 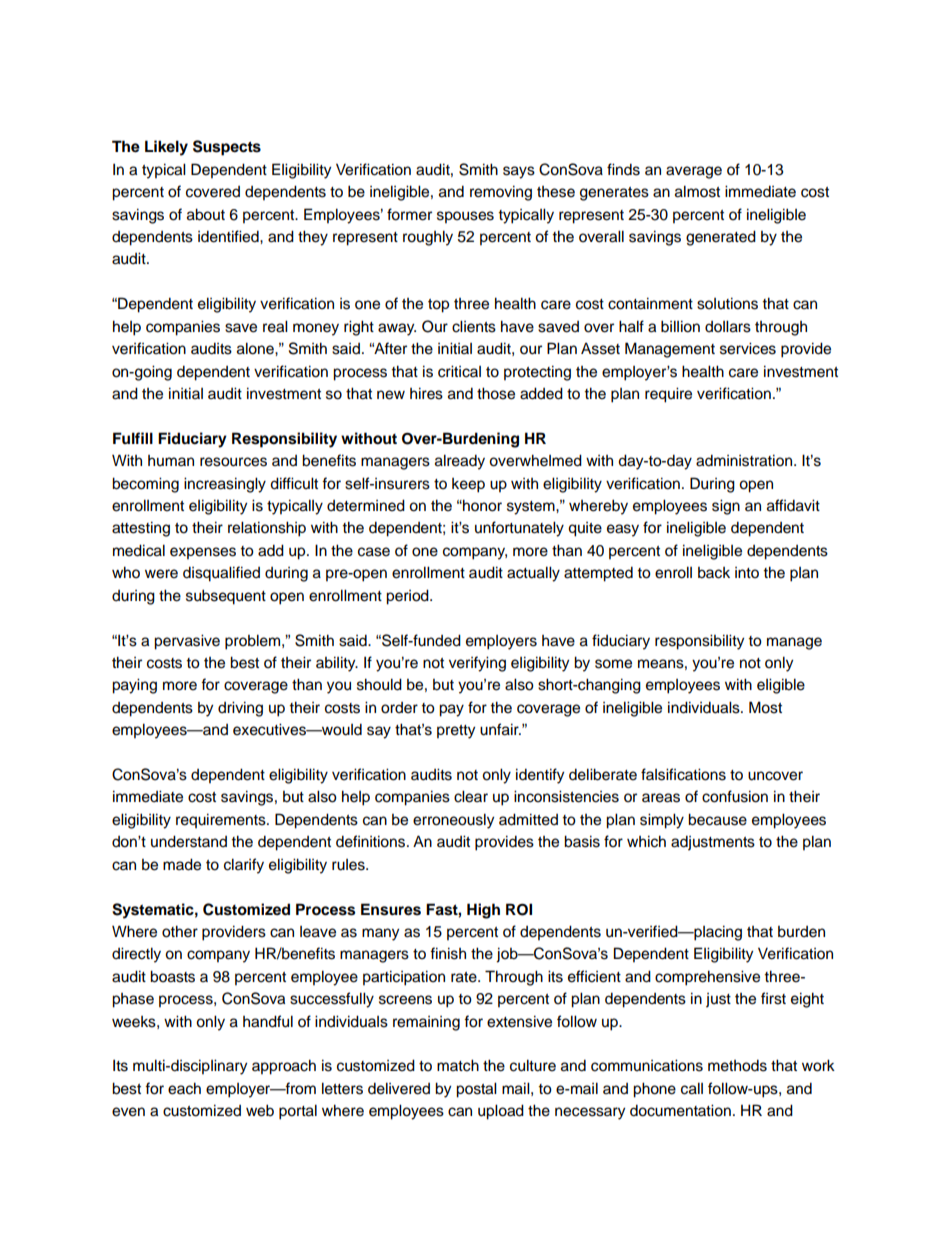 What do you see at coordinates (501, 193) in the document?
I see `removing` at bounding box center [501, 193].
